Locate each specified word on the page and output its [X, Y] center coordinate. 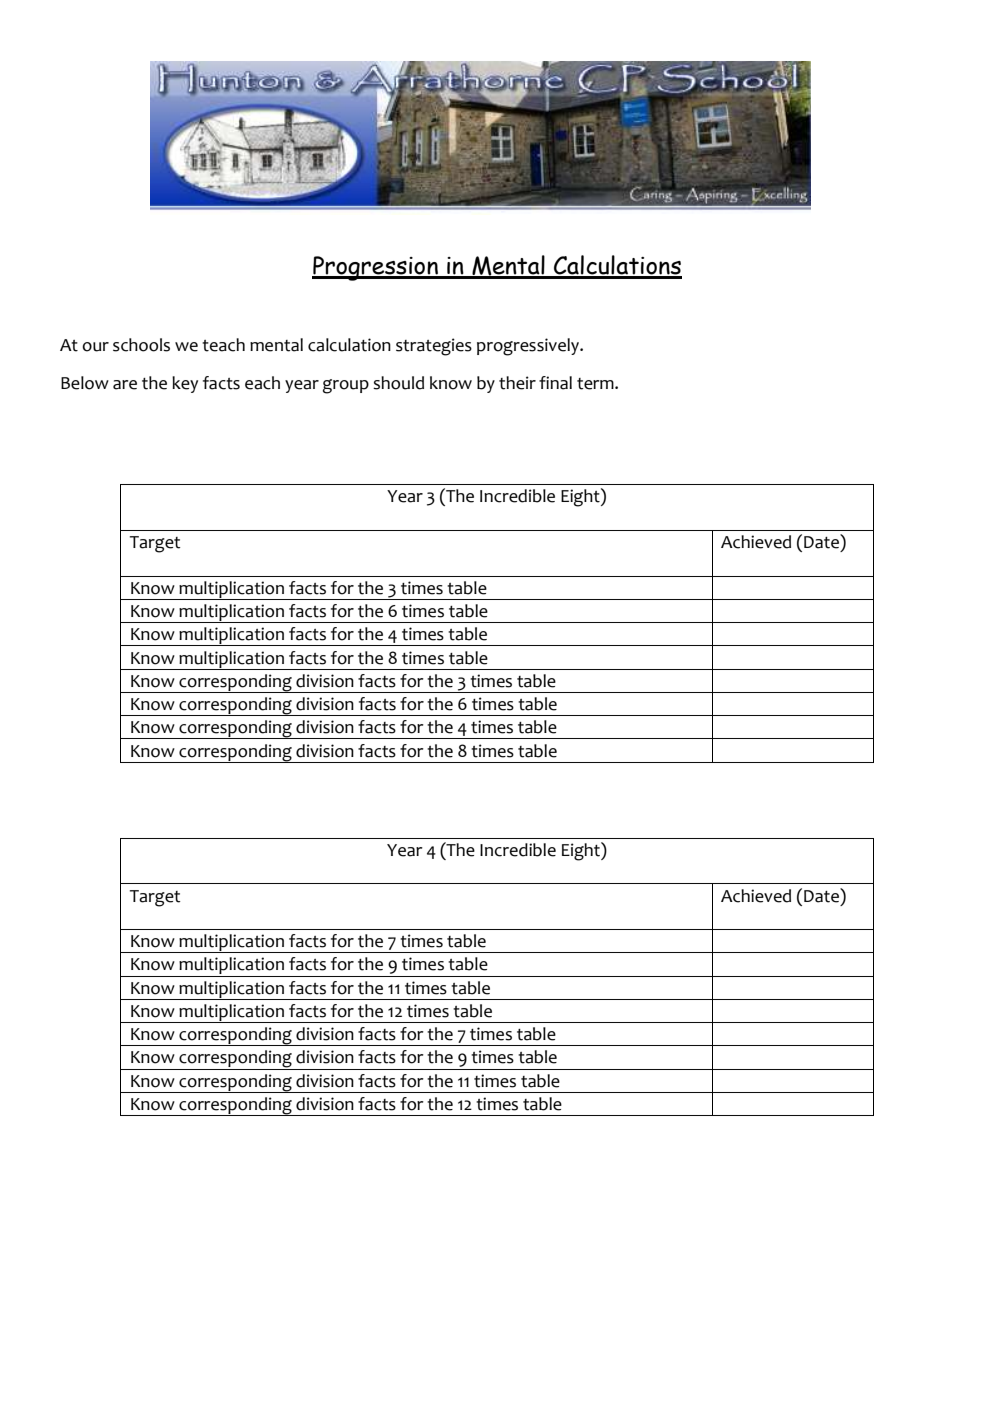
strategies [434, 347]
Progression [376, 268]
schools [141, 345]
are [125, 385]
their [517, 383]
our [95, 347]
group [346, 386]
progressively [529, 347]
